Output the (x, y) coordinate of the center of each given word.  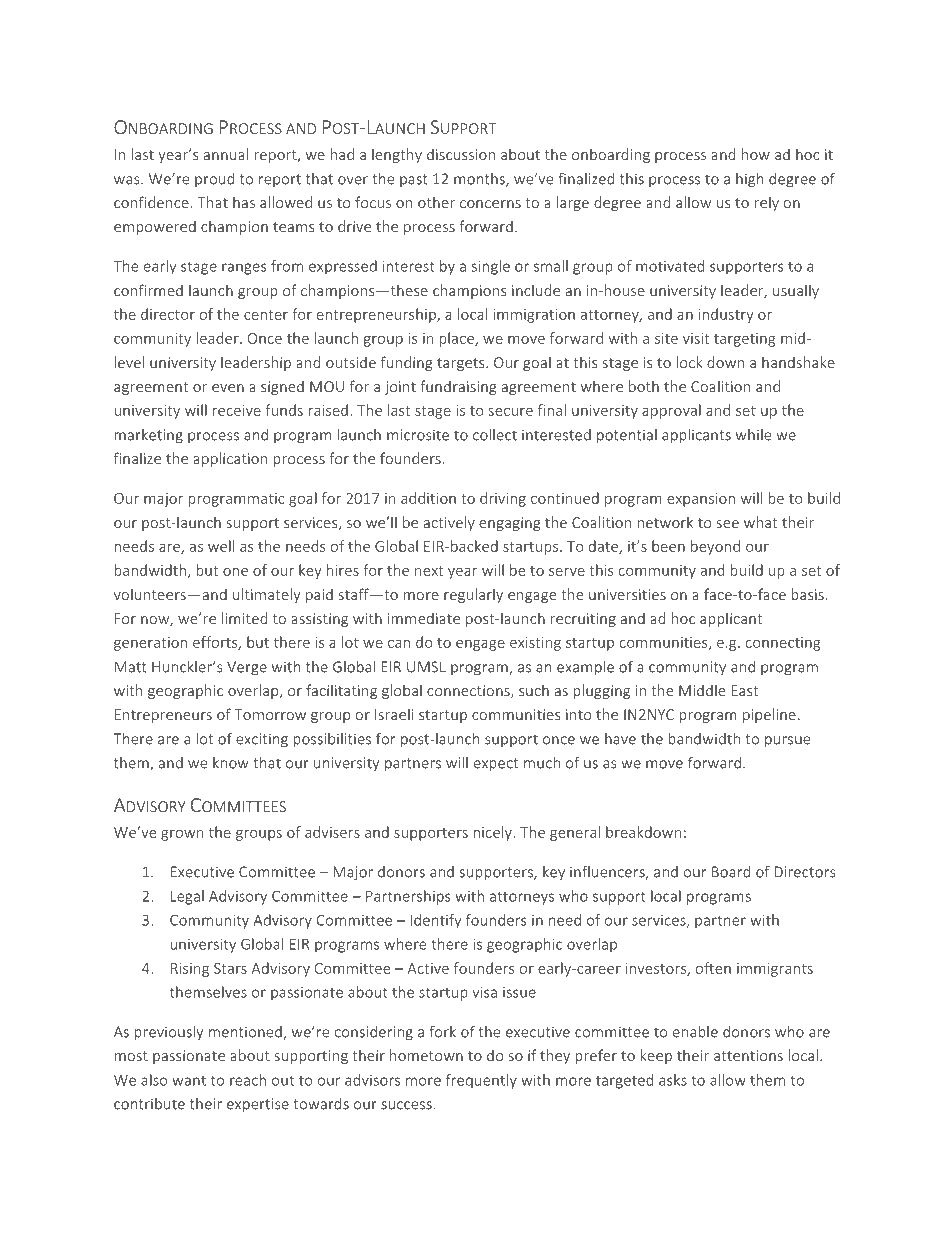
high (749, 180)
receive (237, 410)
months (480, 180)
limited (244, 618)
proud (214, 180)
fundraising (458, 387)
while (753, 435)
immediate (424, 618)
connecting (783, 644)
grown (182, 835)
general (575, 833)
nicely (494, 833)
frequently (481, 1081)
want (189, 1081)
